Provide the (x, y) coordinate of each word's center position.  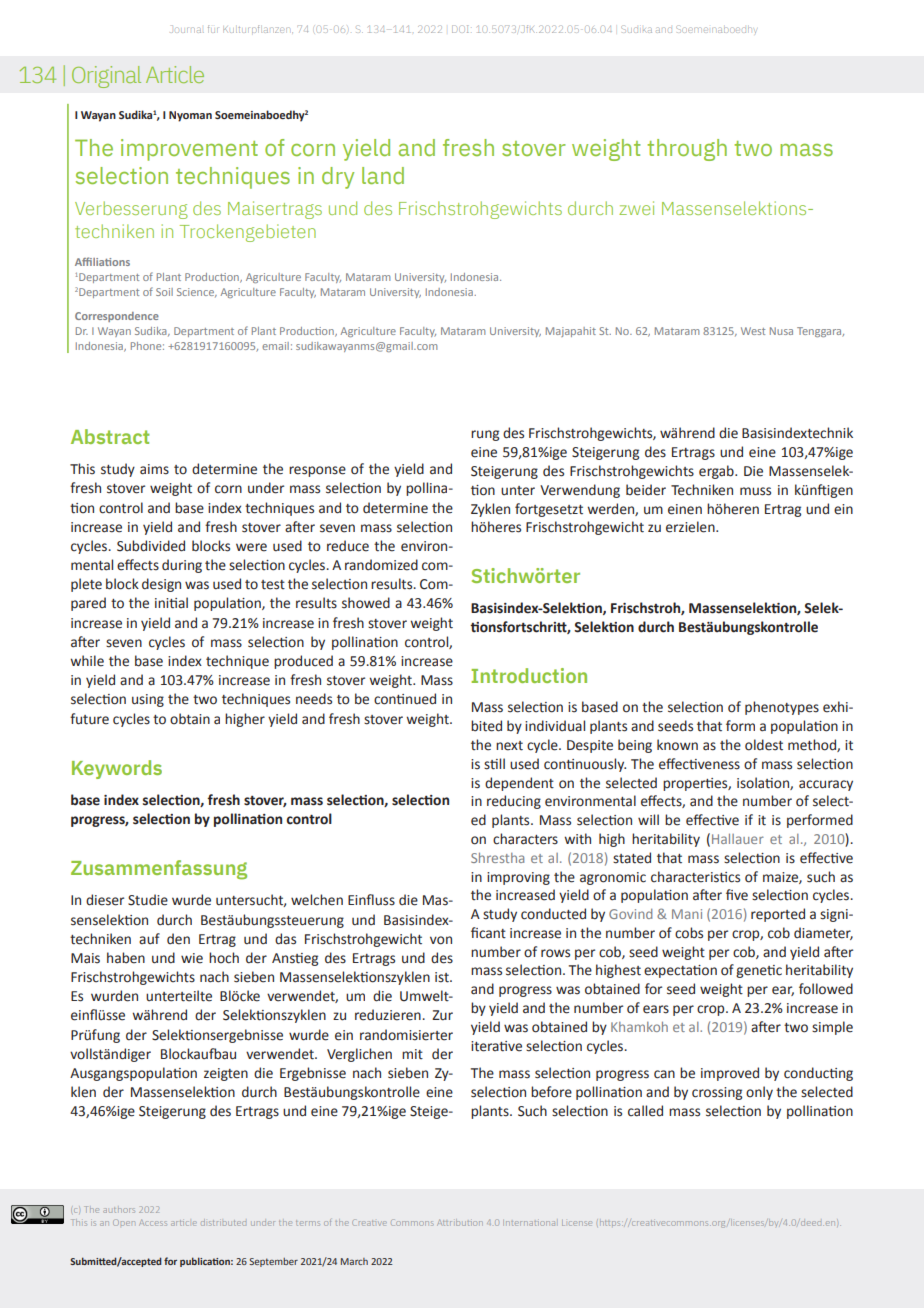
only (759, 1093)
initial (171, 603)
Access (153, 1222)
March (354, 1261)
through (687, 150)
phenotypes (782, 708)
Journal (188, 29)
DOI (460, 29)
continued (405, 699)
